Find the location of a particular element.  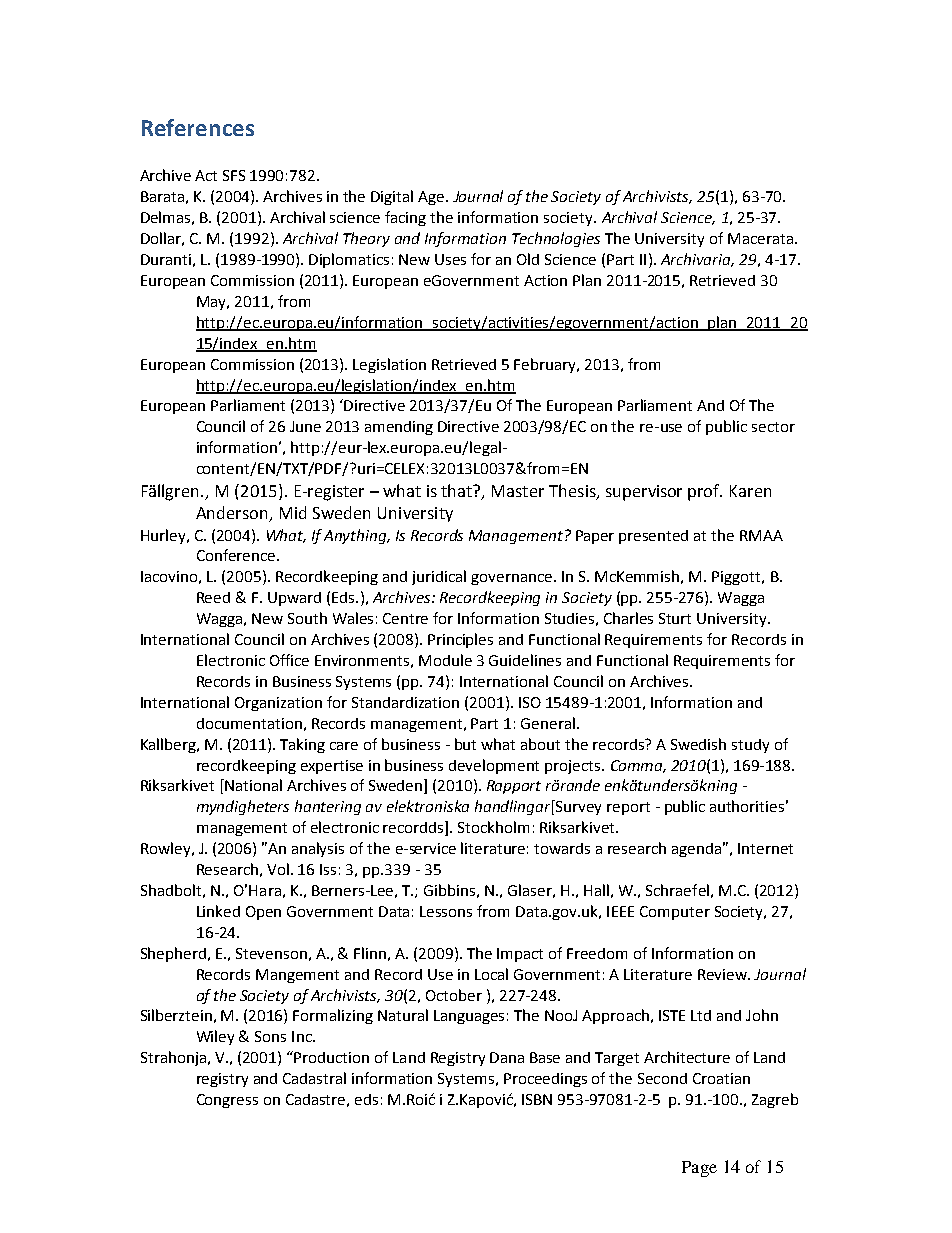

ISBN is located at coordinates (537, 1099).
